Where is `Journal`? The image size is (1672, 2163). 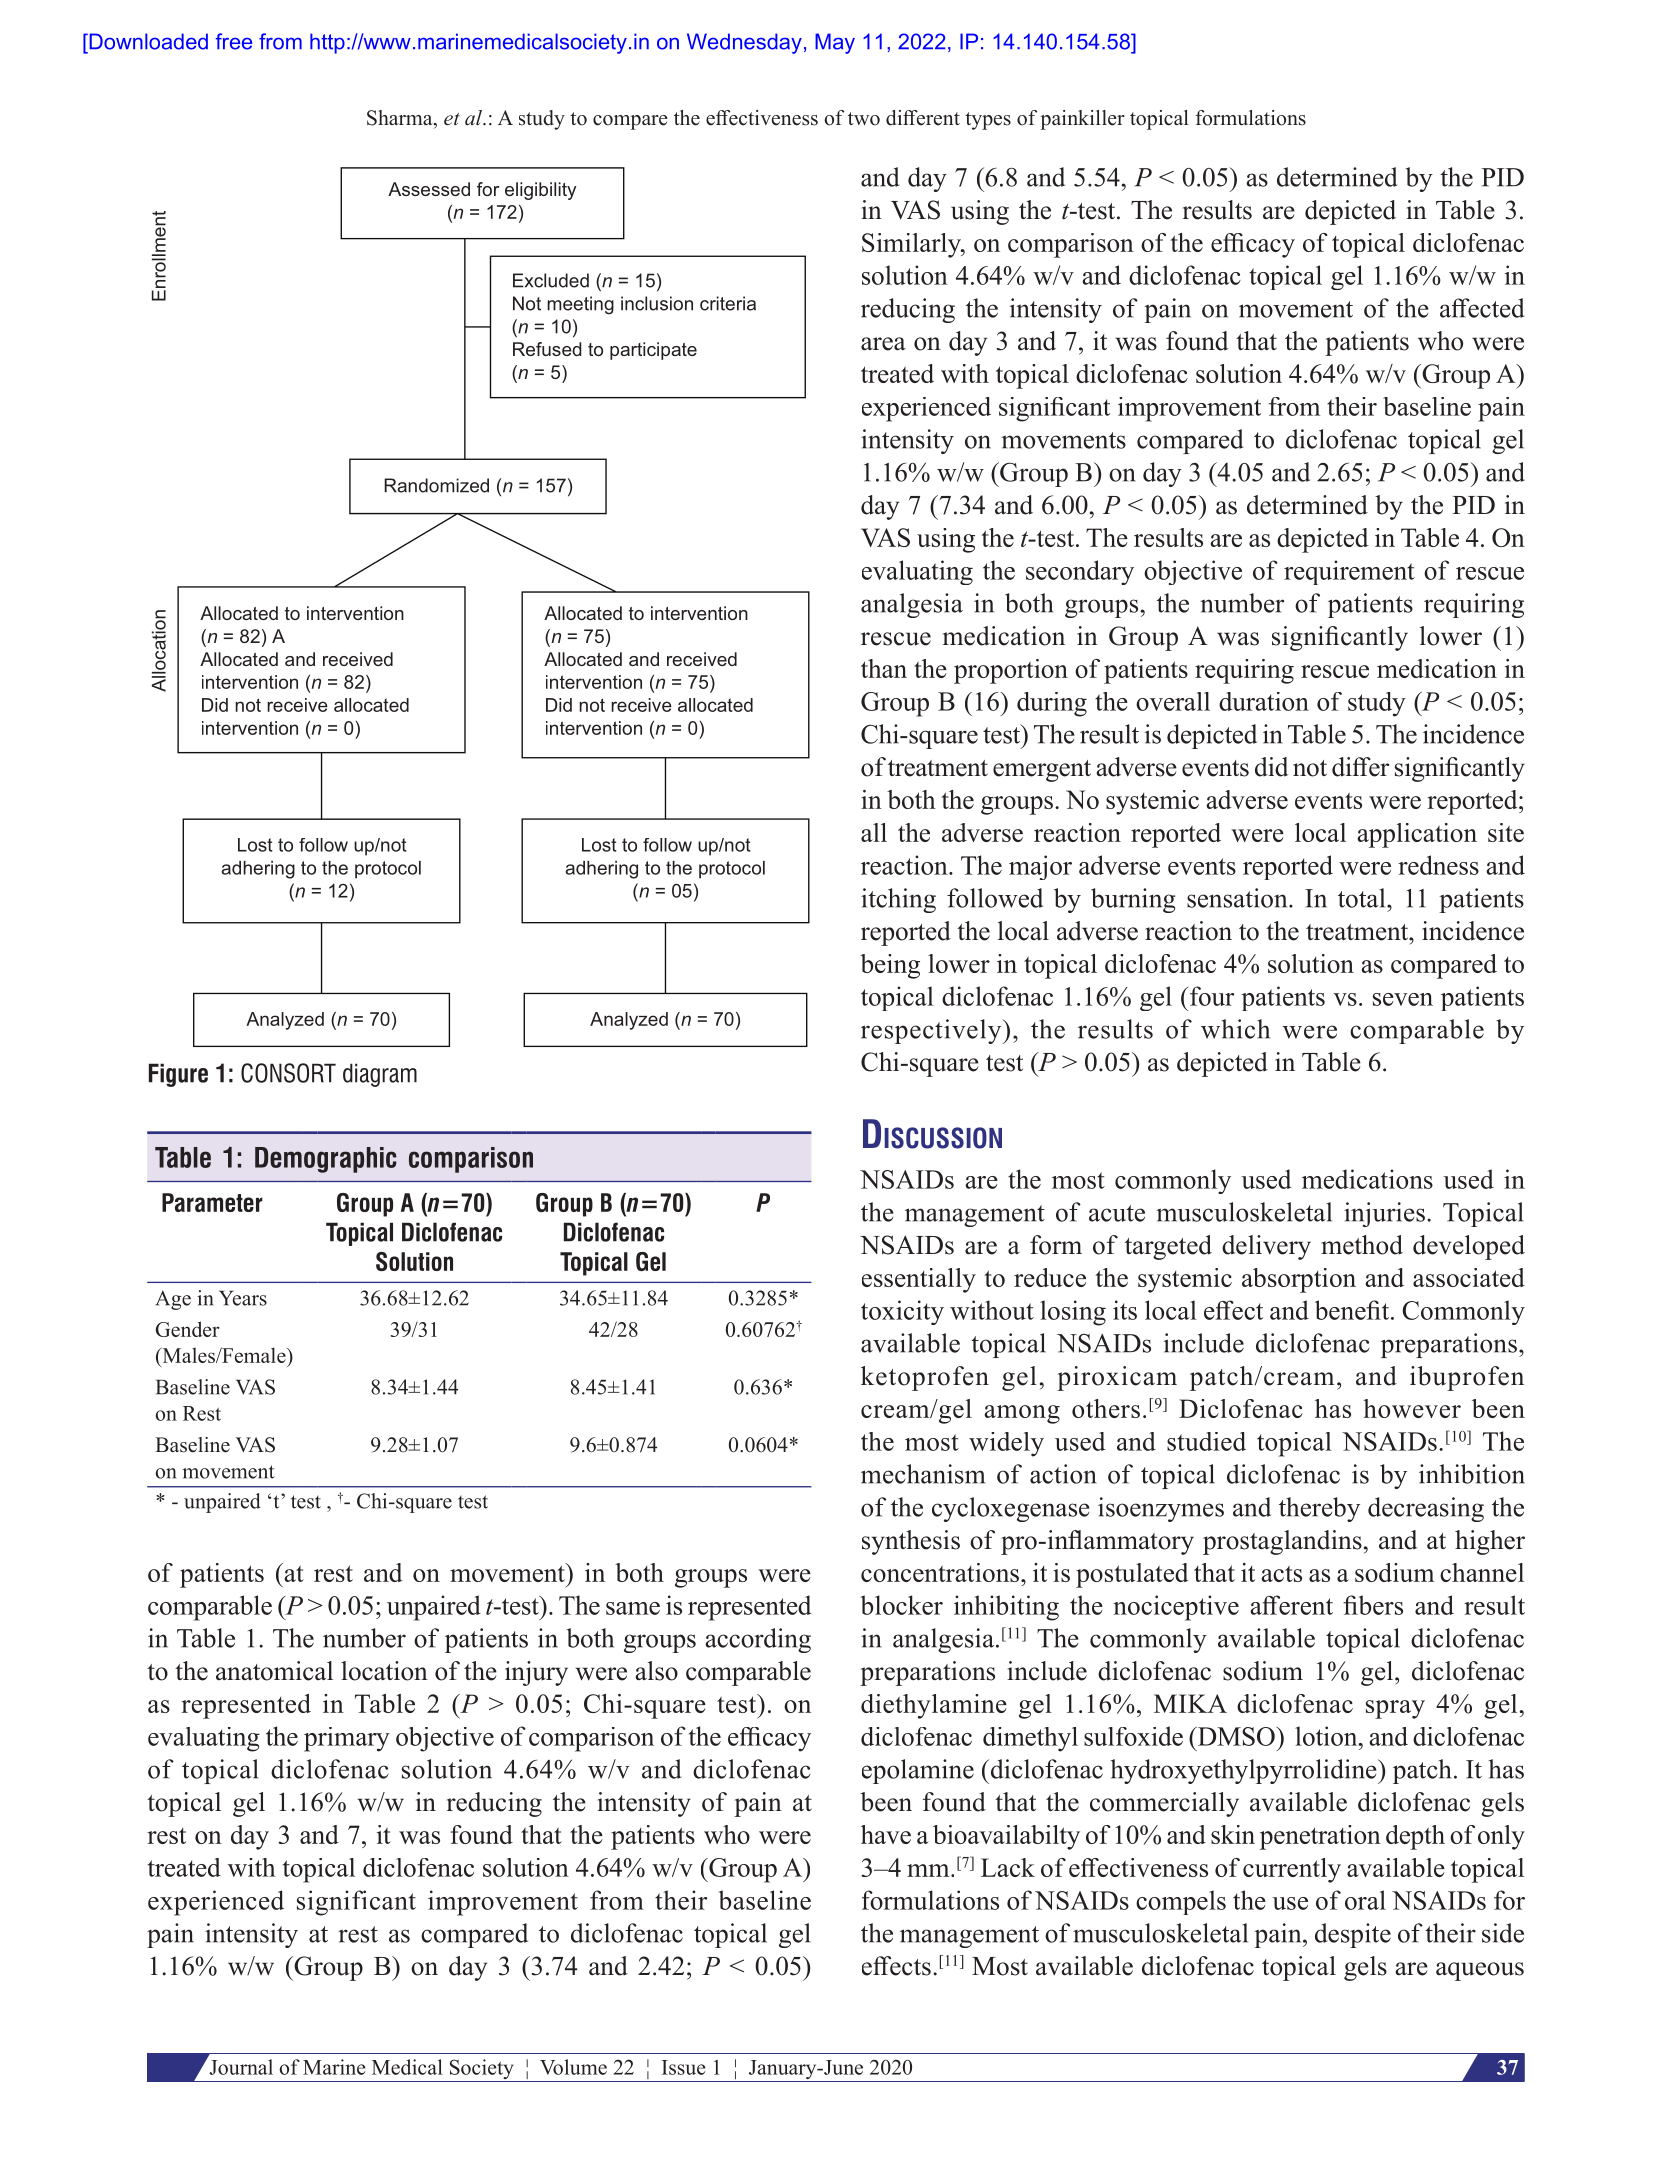
Journal is located at coordinates (240, 2066).
